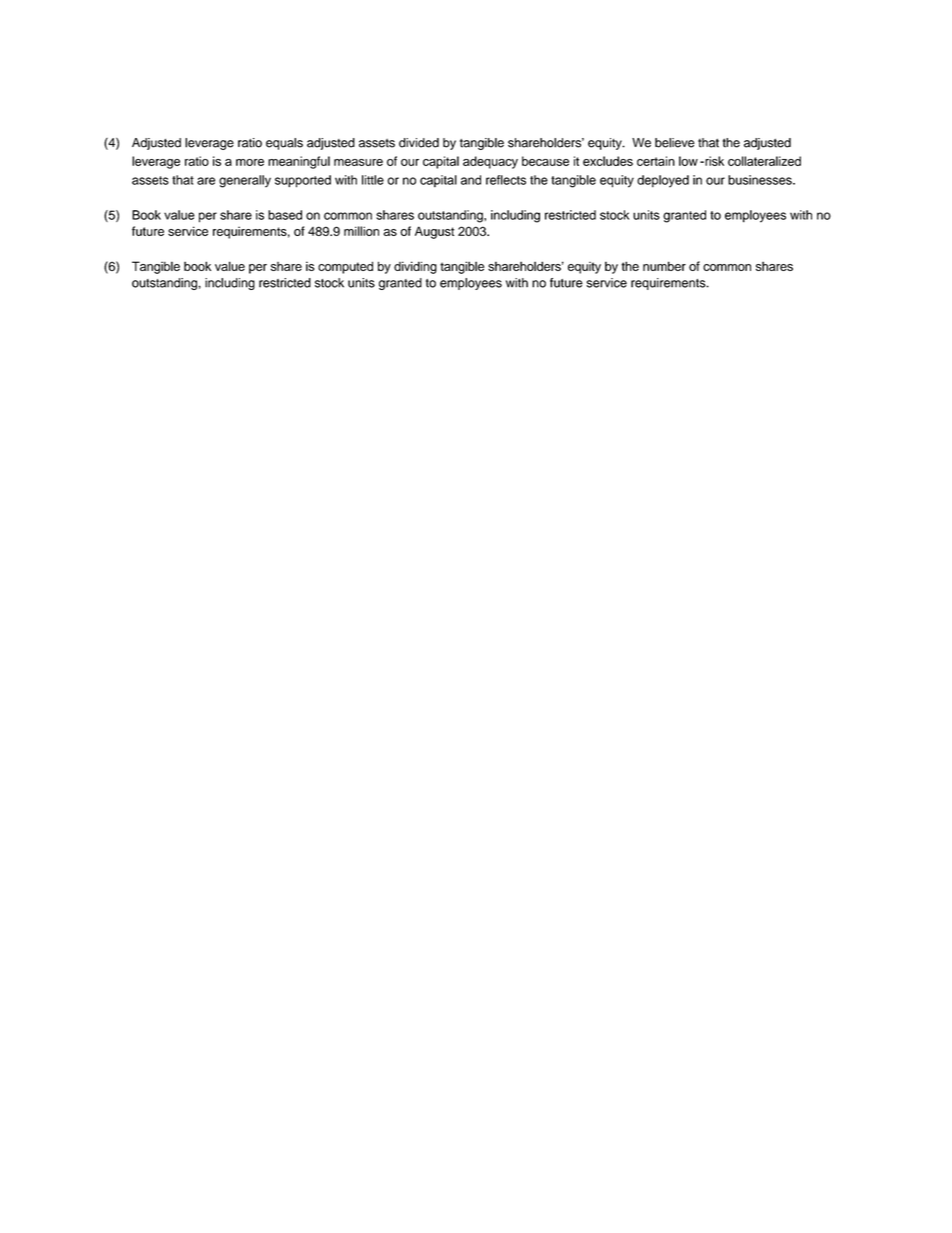 This screenshot has width=952, height=1233. I want to click on little, so click(373, 180).
